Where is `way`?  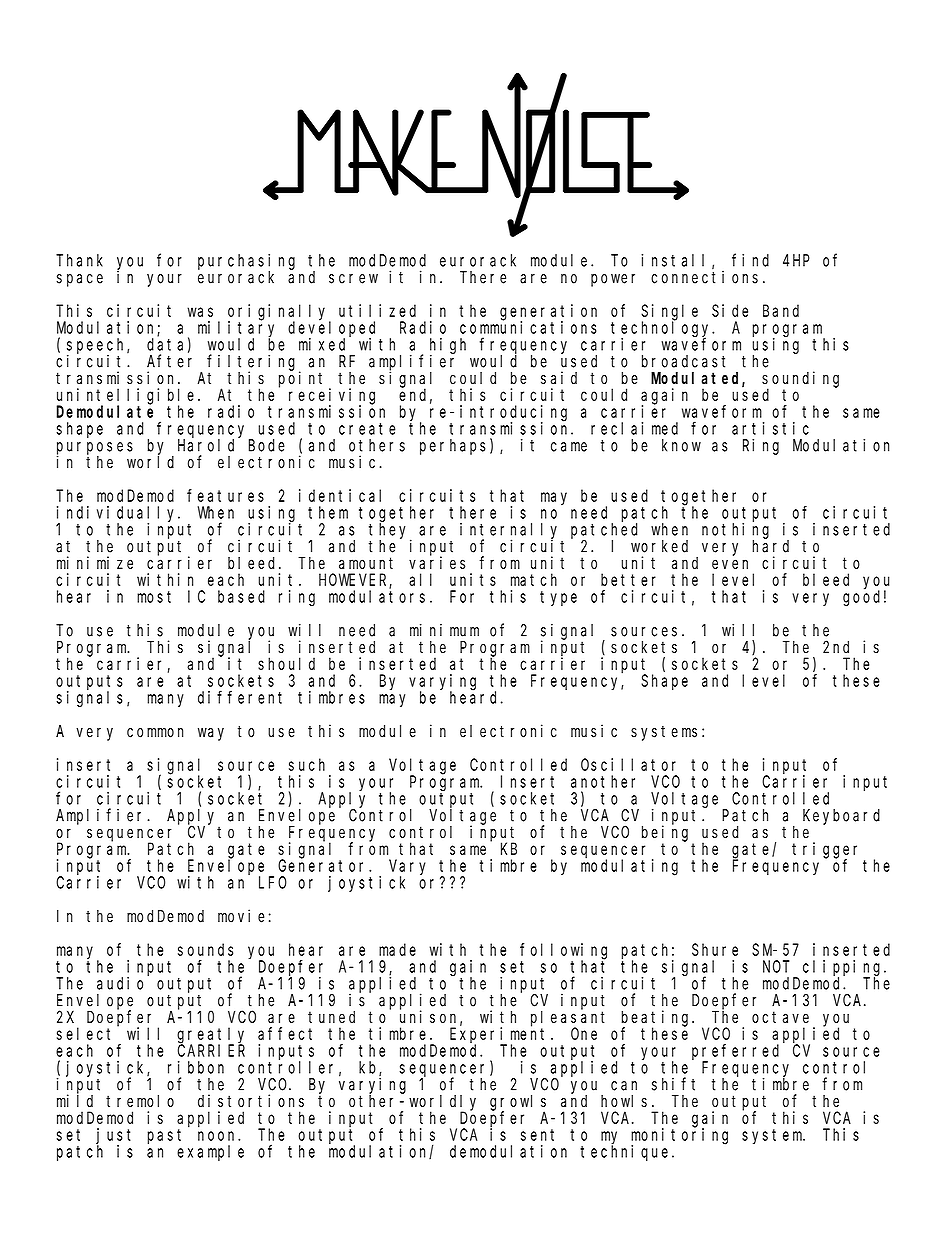
way is located at coordinates (211, 734).
